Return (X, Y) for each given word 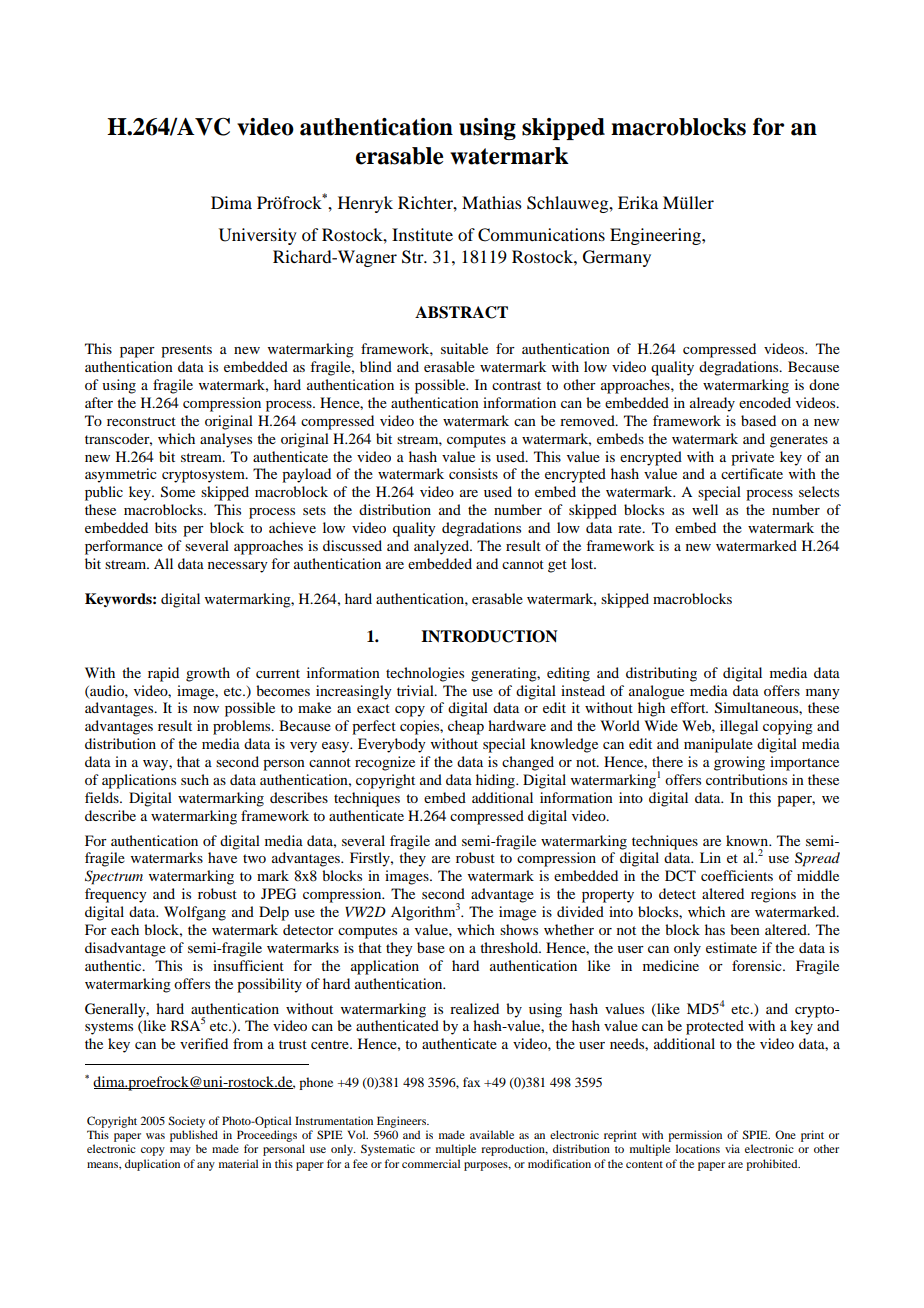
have (222, 857)
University (258, 236)
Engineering (656, 236)
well (705, 509)
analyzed (442, 547)
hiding (496, 781)
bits (166, 527)
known (748, 840)
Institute (422, 234)
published (194, 1136)
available (492, 1134)
